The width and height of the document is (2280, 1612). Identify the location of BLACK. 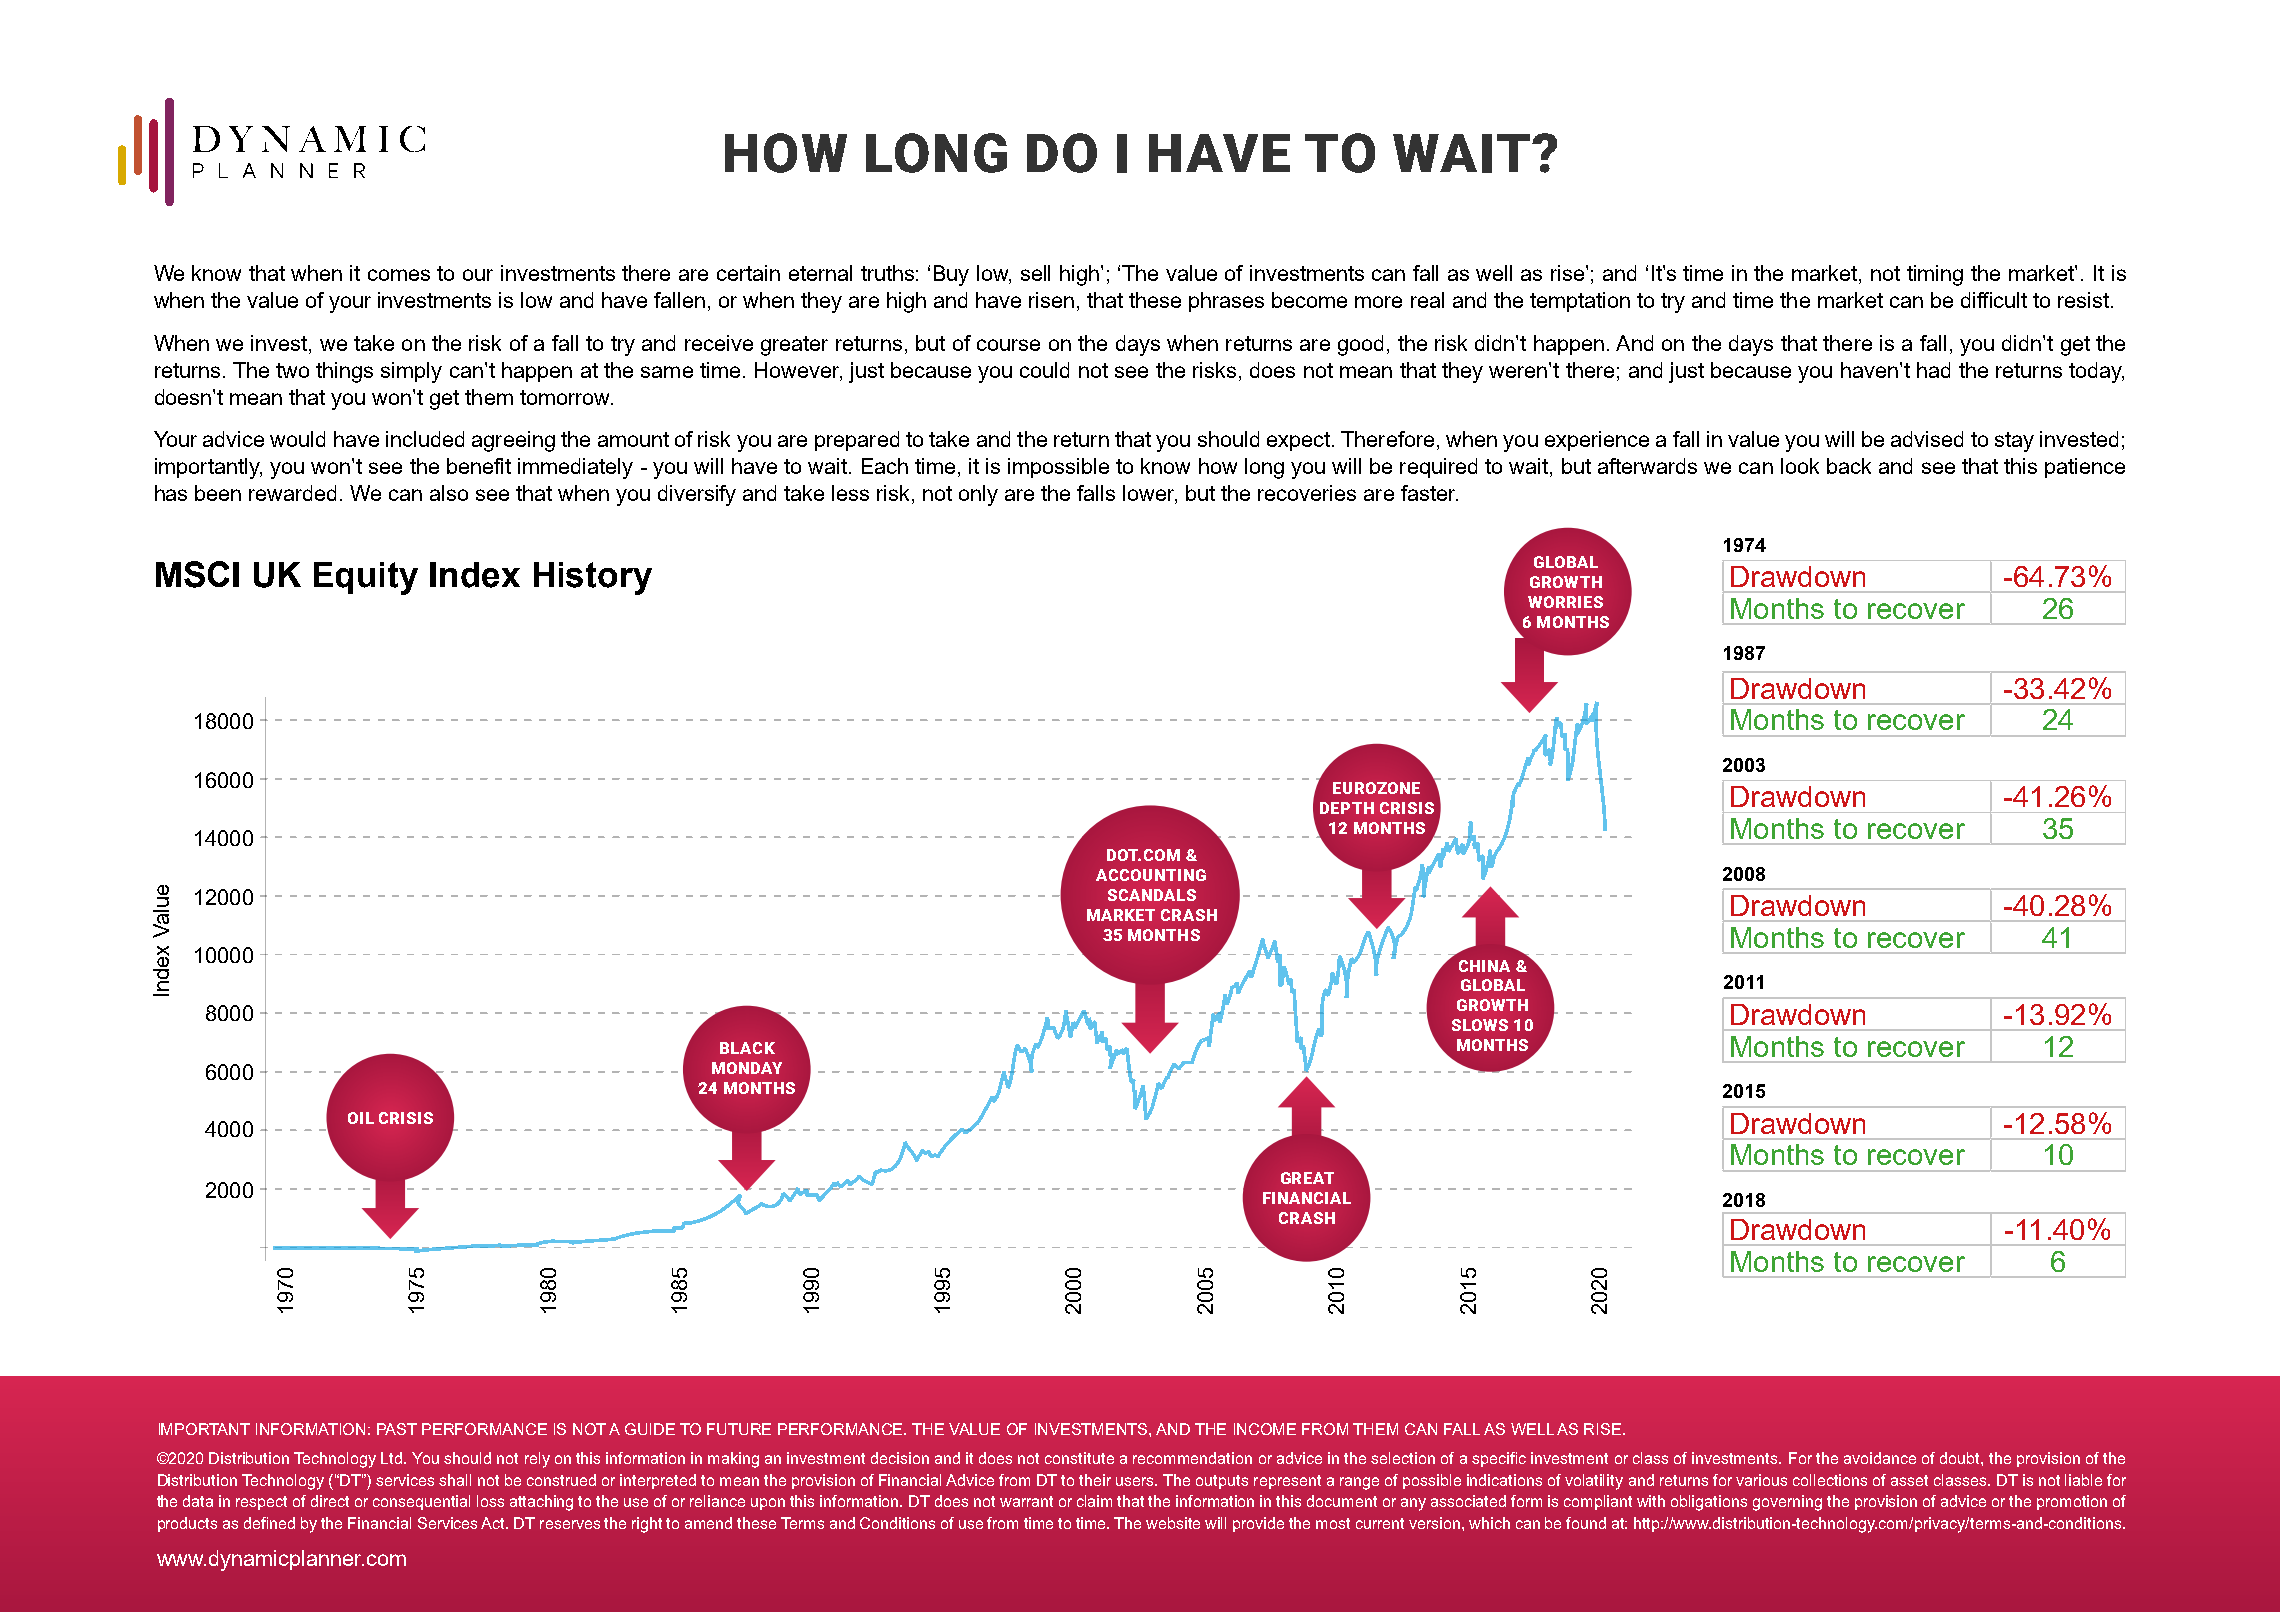
(747, 1048).
